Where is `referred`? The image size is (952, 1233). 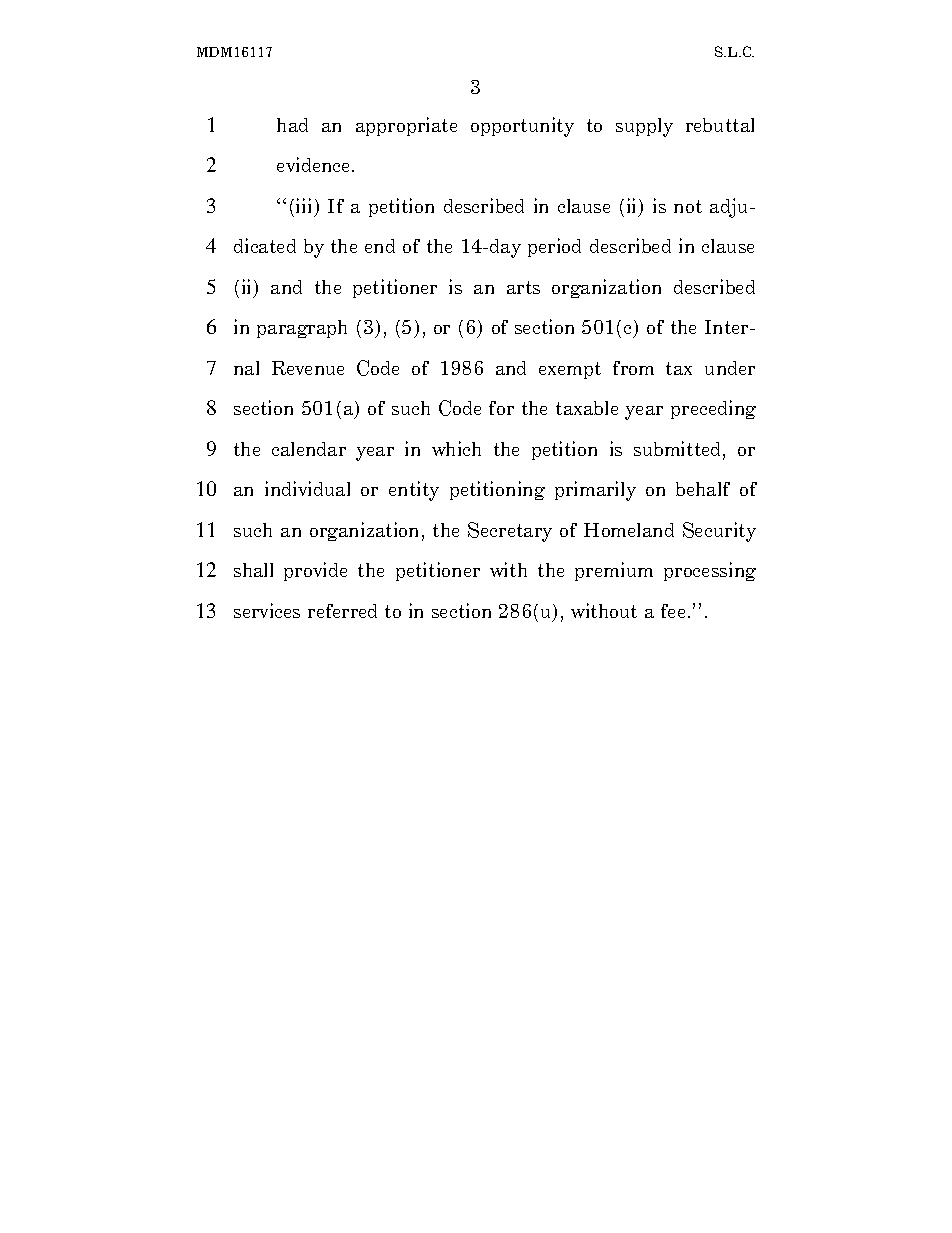
referred is located at coordinates (342, 611).
